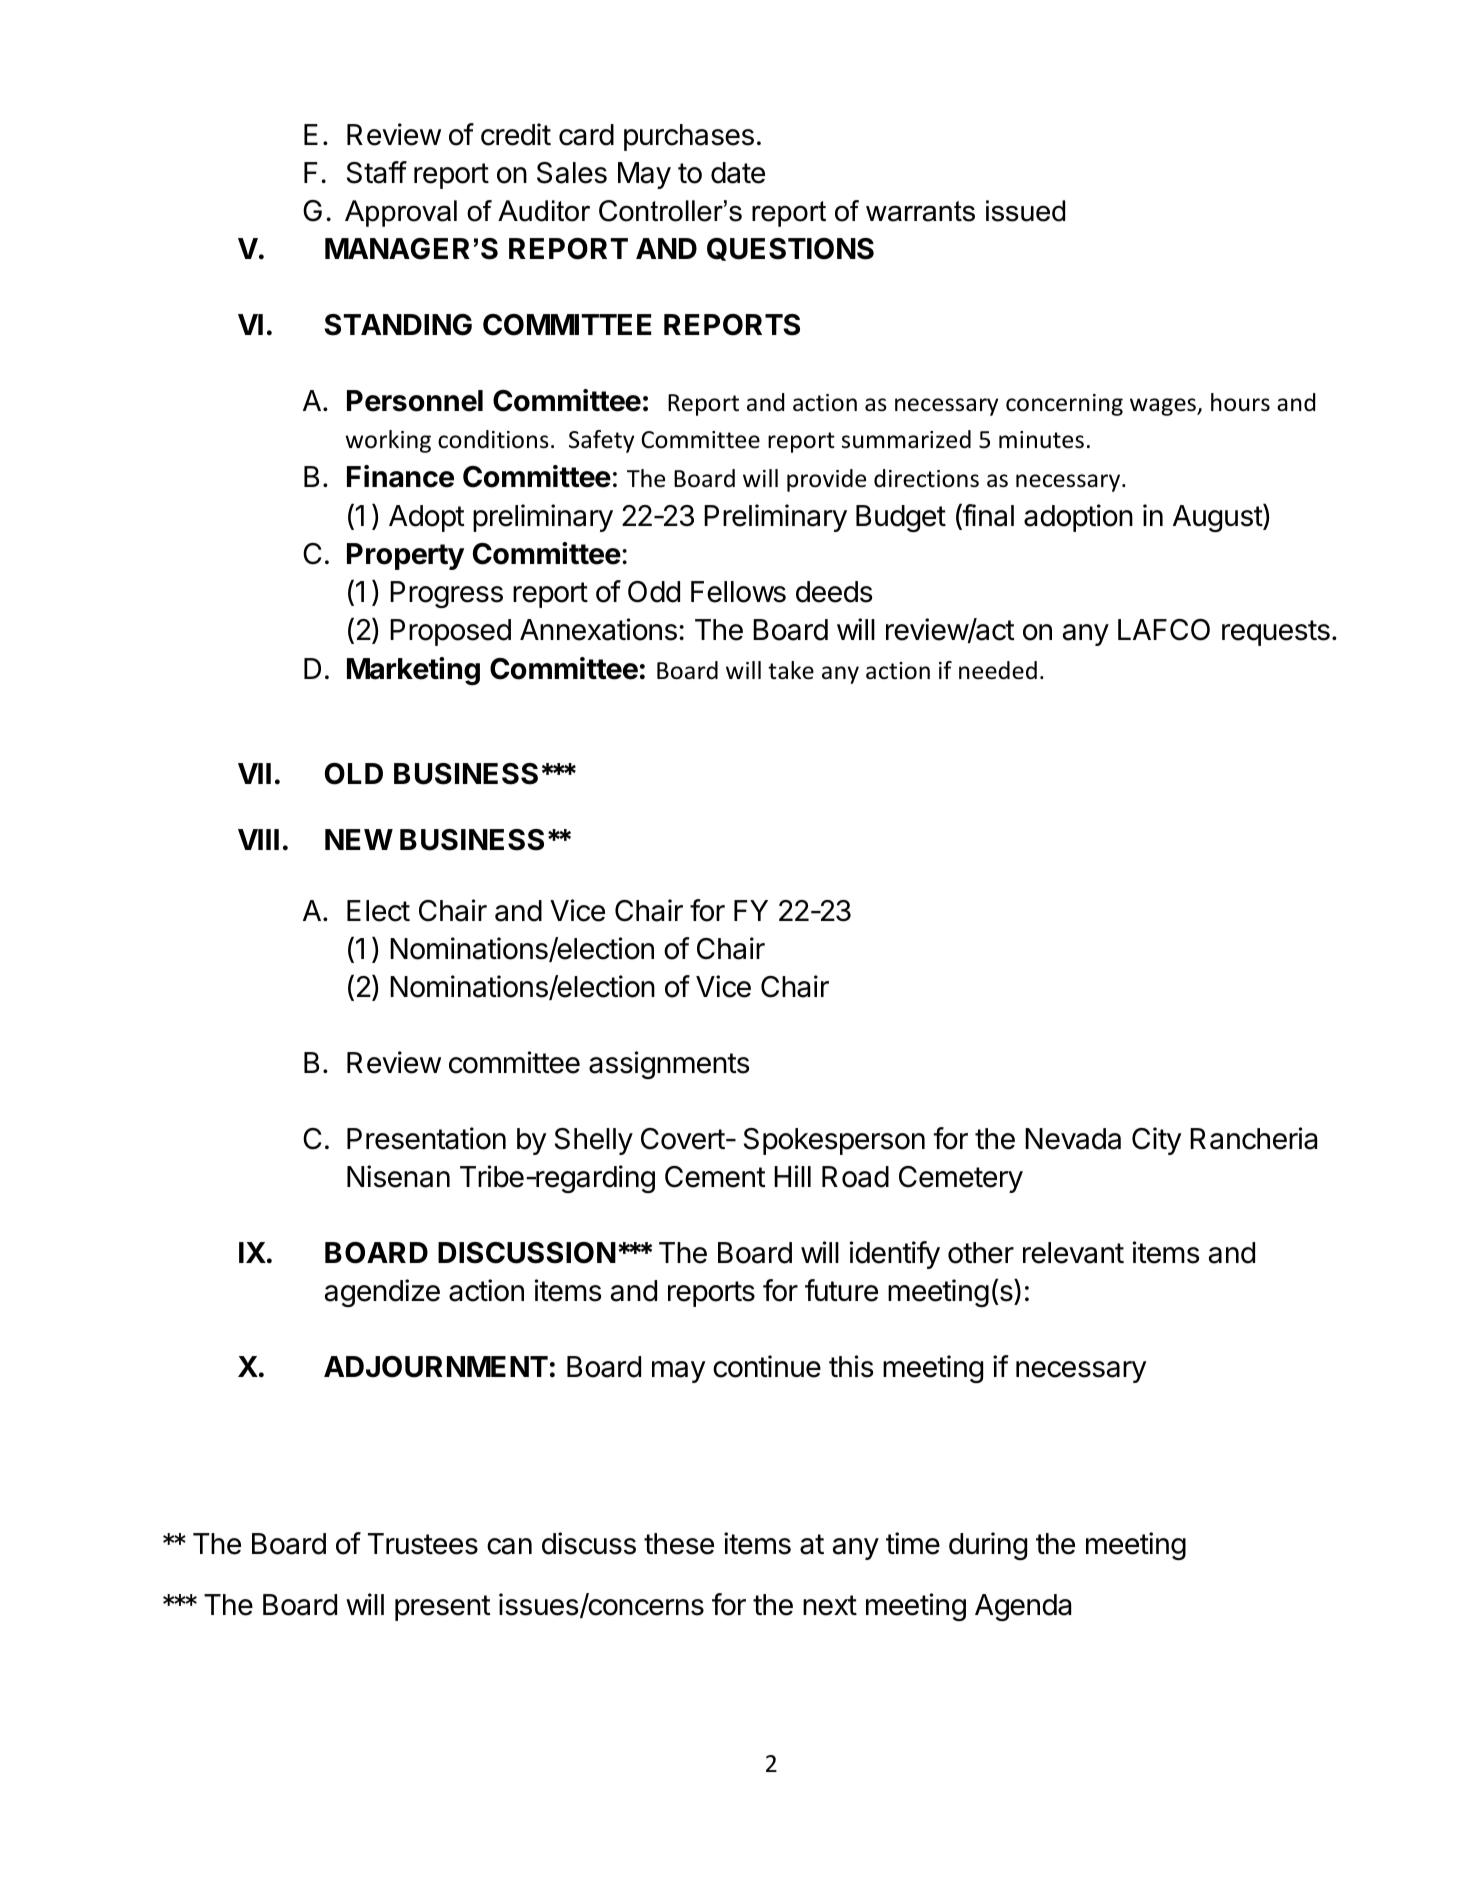 This document has width=1467, height=1898. I want to click on Agenda, so click(1023, 1607).
